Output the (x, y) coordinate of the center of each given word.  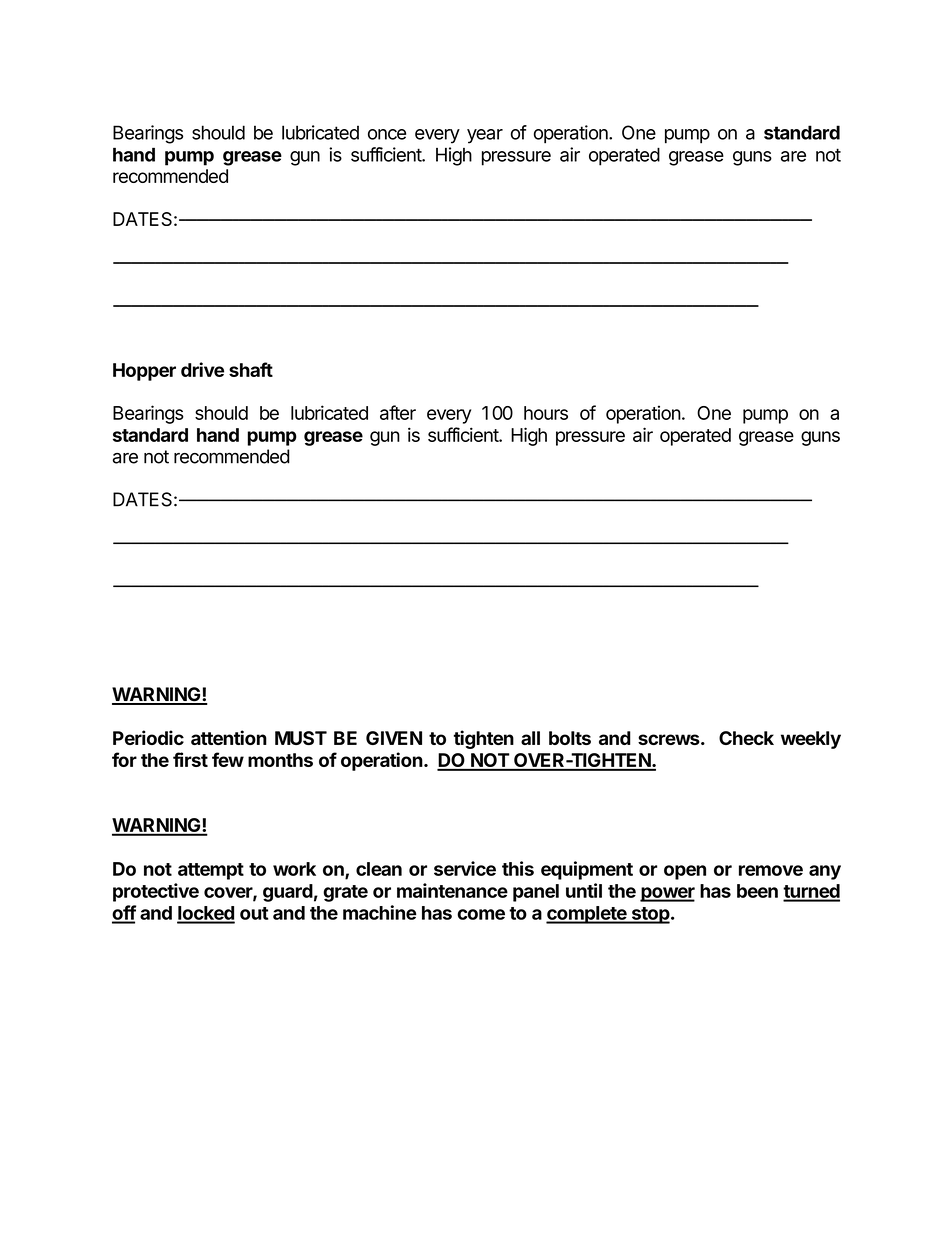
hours (546, 413)
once (387, 134)
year (485, 136)
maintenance (452, 890)
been (757, 891)
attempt (211, 871)
